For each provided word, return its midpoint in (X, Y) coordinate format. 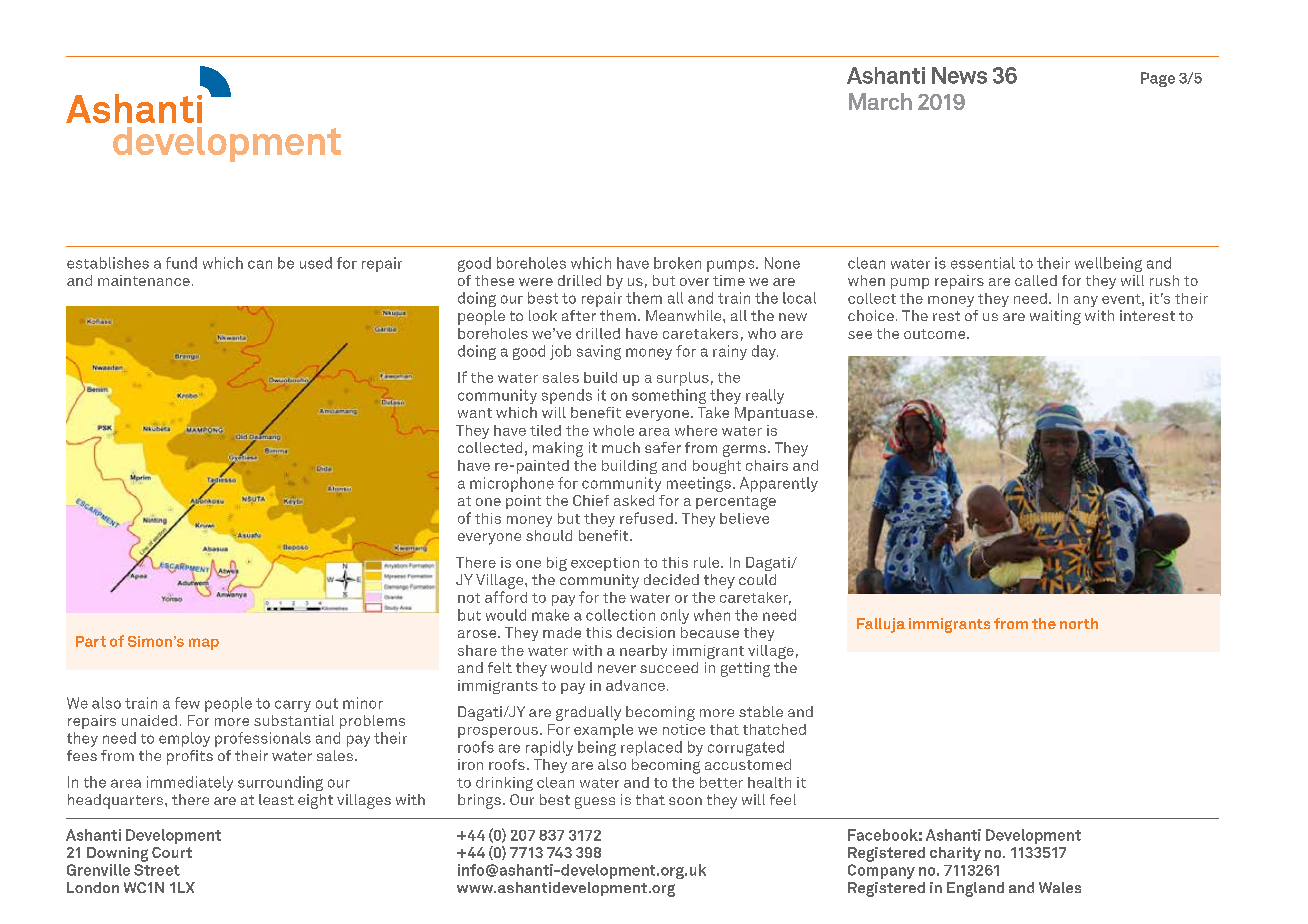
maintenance (144, 280)
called (1036, 280)
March (880, 101)
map (204, 644)
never (617, 669)
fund (181, 263)
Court (172, 852)
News (959, 75)
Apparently (779, 484)
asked (634, 500)
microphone (512, 484)
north (1079, 623)
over (694, 282)
